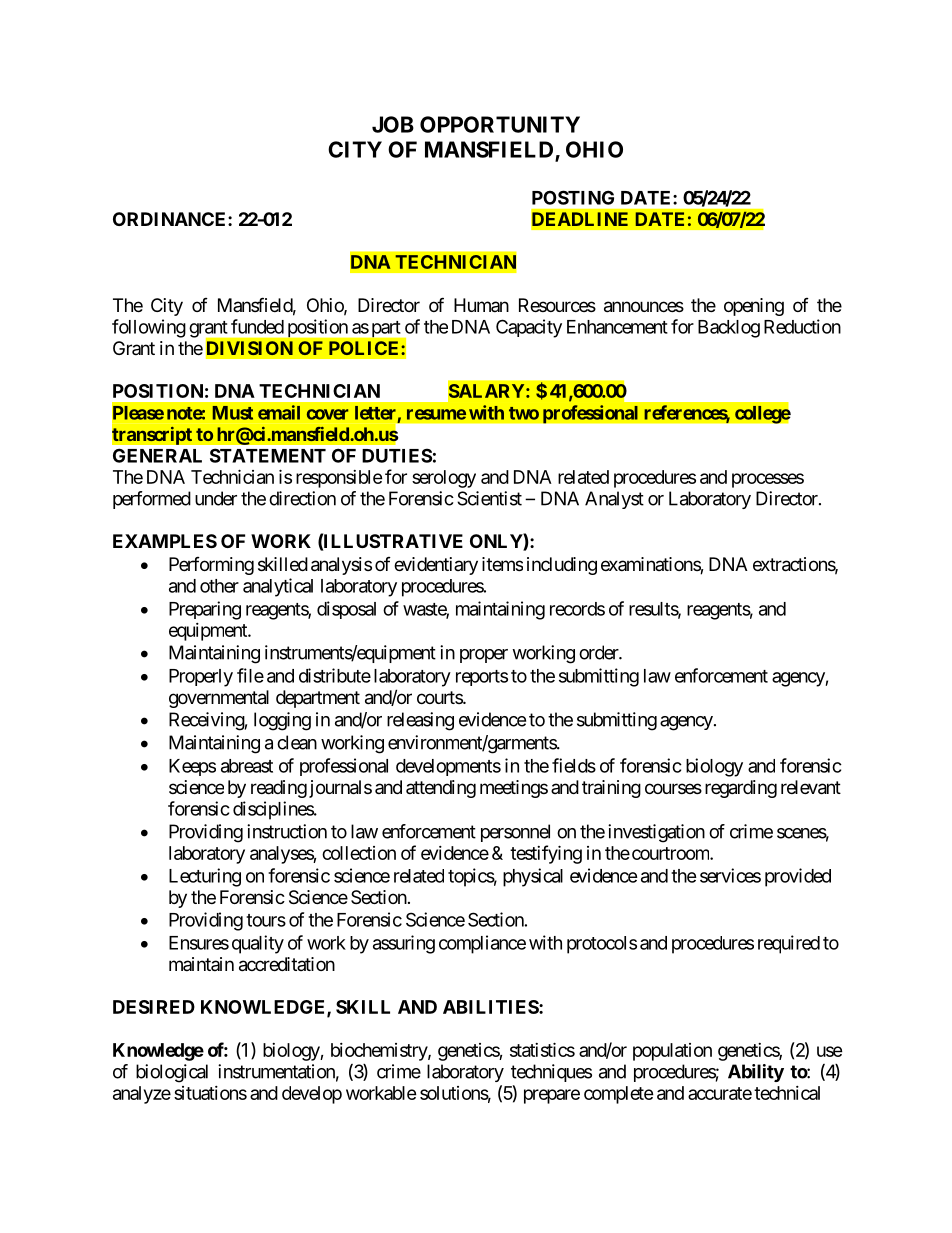 This document has width=952, height=1233. Describe the element at coordinates (436, 566) in the document. I see `evidentiary` at that location.
